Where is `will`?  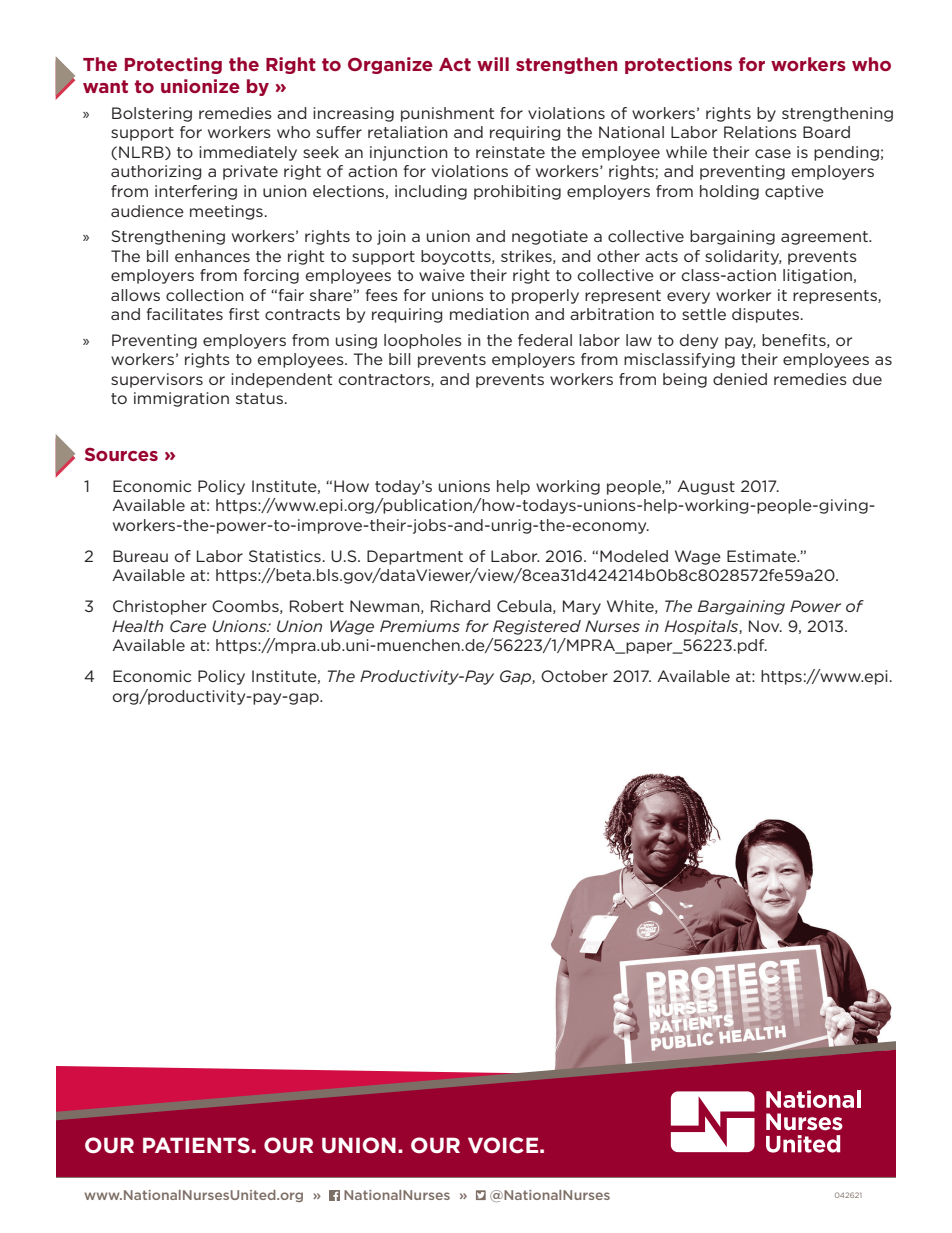
will is located at coordinates (493, 64).
